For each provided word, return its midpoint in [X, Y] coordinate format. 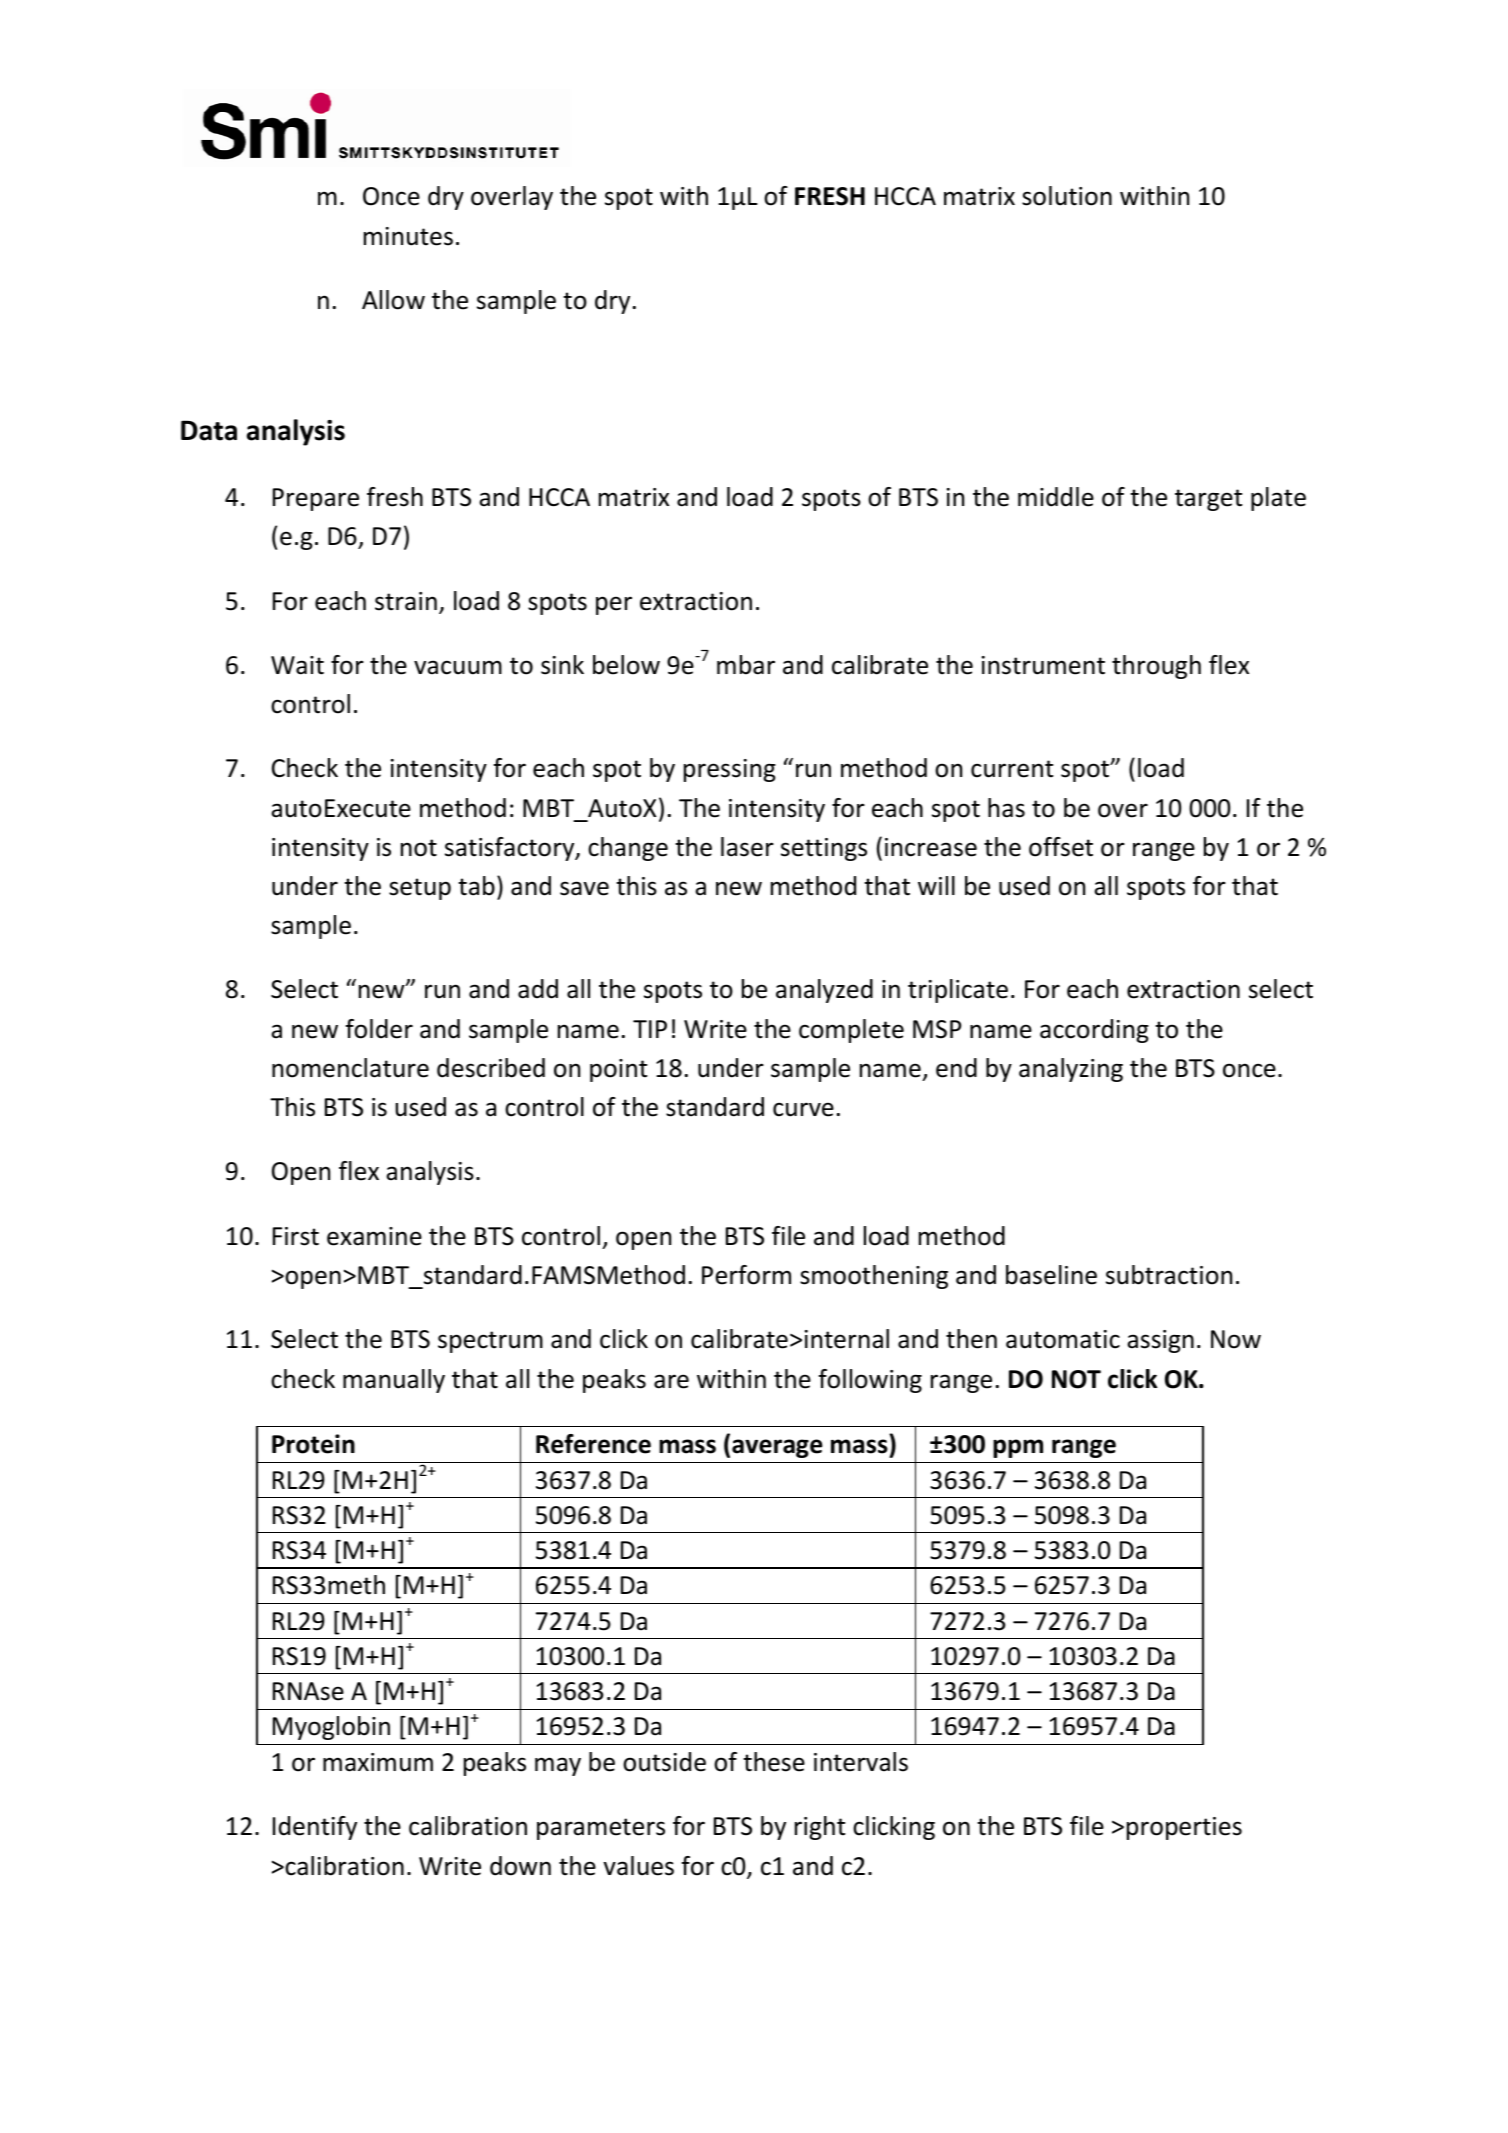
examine [374, 1236]
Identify [315, 1828]
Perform [746, 1275]
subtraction [1169, 1275]
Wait [297, 665]
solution [1067, 196]
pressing [730, 770]
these [774, 1762]
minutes [408, 236]
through [1156, 667]
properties [1184, 1828]
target [1208, 500]
